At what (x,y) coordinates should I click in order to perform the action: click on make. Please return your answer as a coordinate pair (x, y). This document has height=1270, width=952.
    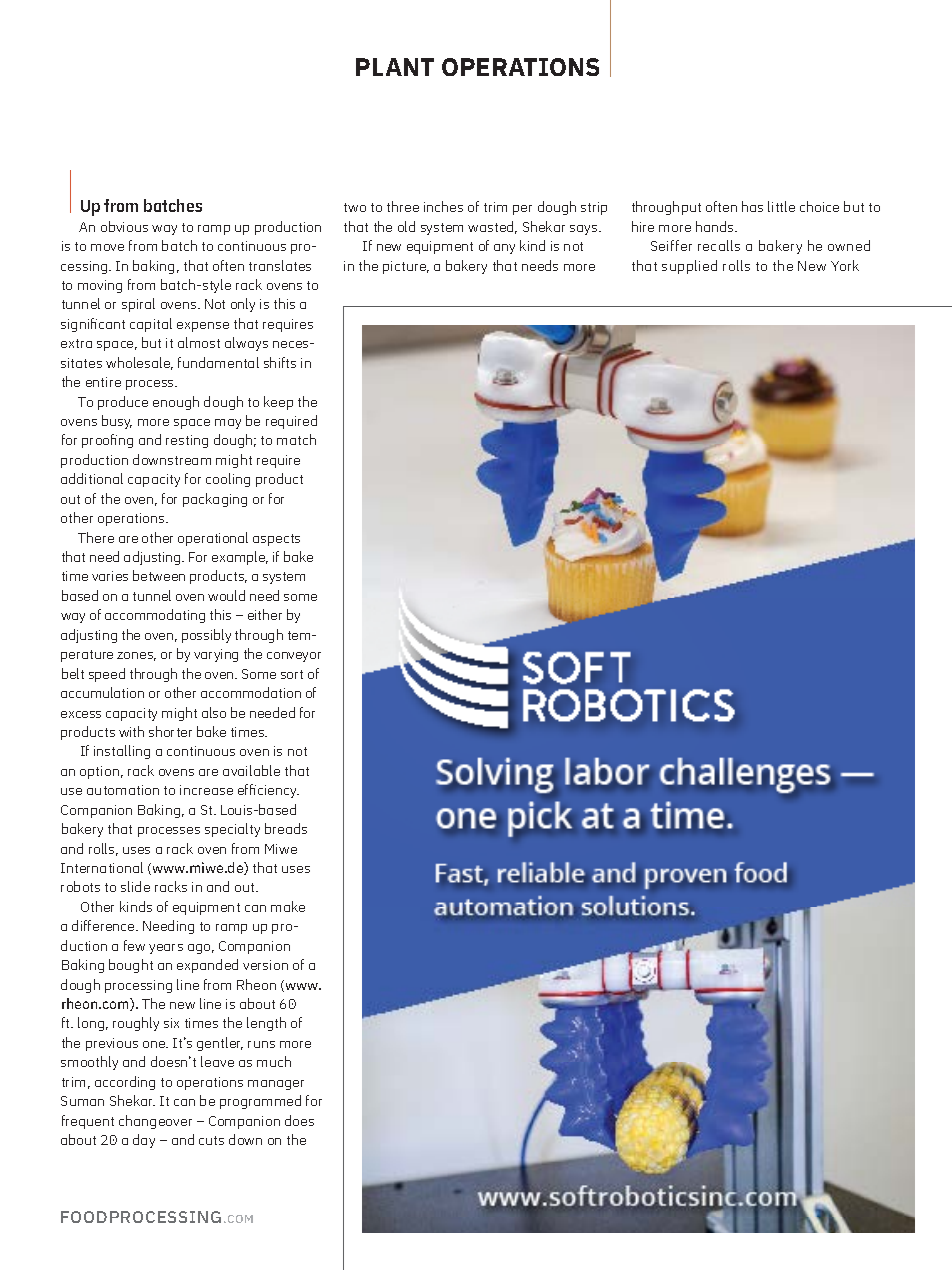
    Looking at the image, I should click on (288, 906).
